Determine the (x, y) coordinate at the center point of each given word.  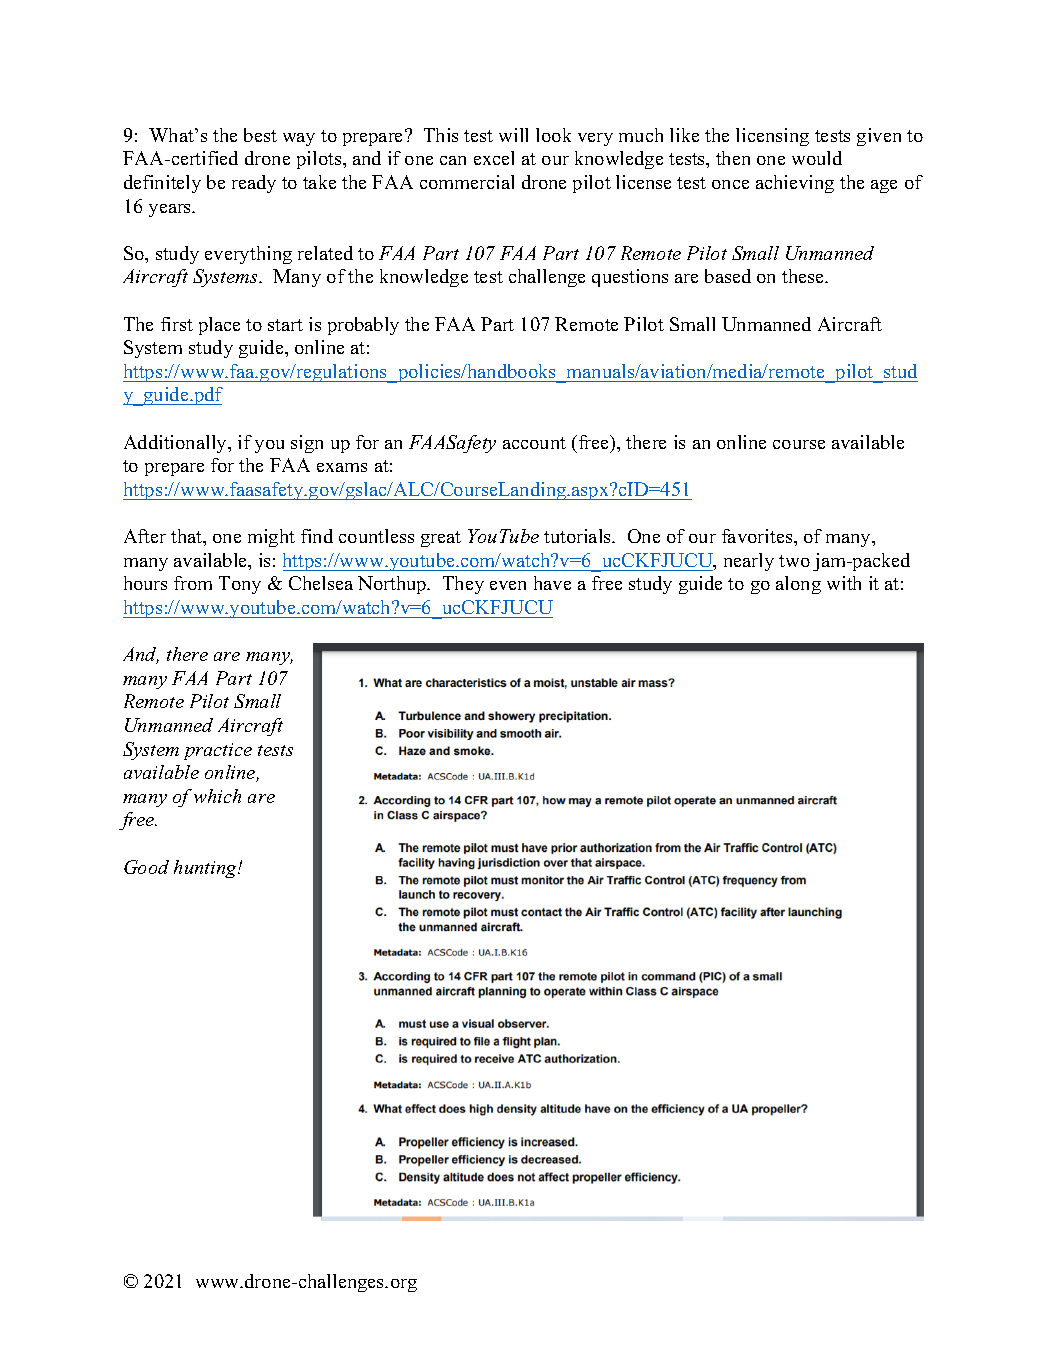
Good (146, 867)
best (260, 135)
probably (363, 326)
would (817, 158)
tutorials (579, 536)
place (219, 326)
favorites (758, 536)
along (798, 585)
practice (218, 751)
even (508, 585)
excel (494, 158)
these (804, 276)
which (217, 796)
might (271, 538)
